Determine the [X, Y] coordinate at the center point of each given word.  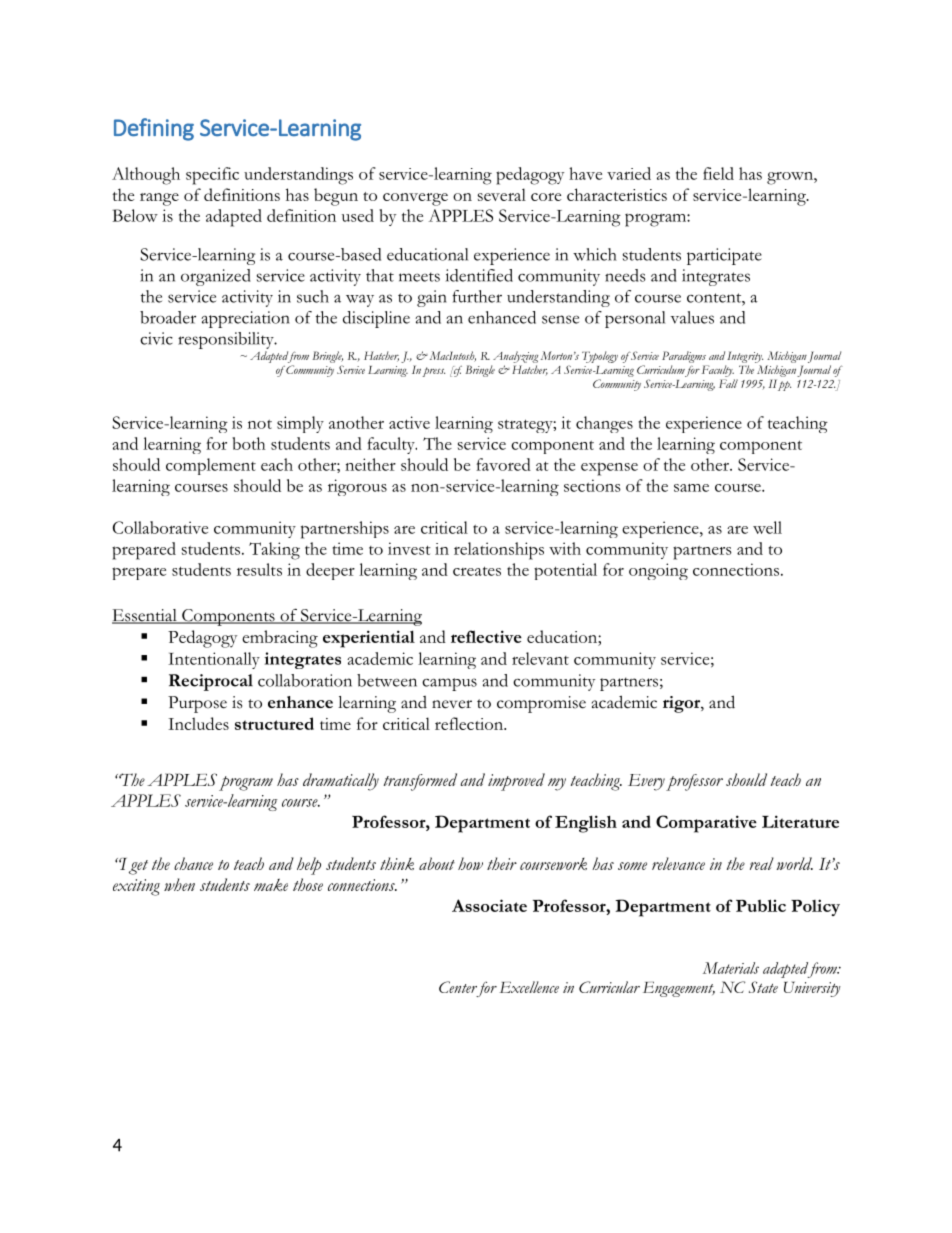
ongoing [658, 571]
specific [212, 176]
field [718, 173]
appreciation [245, 319]
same [691, 488]
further [477, 296]
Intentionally [214, 660]
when [179, 884]
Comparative [706, 824]
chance [193, 863]
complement [211, 466]
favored [503, 464]
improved [516, 782]
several [502, 194]
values [692, 317]
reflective [486, 636]
